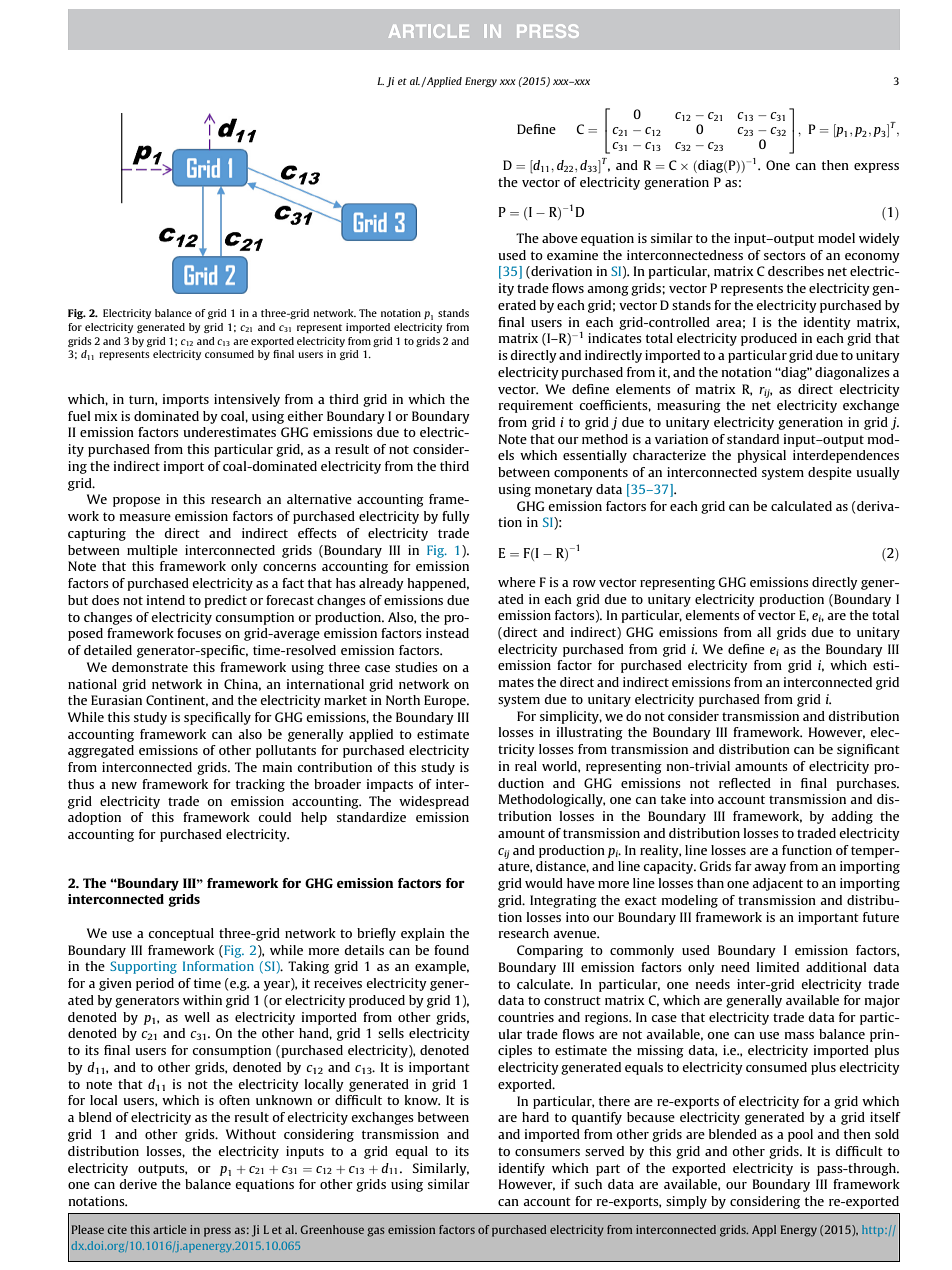 The height and width of the screenshot is (1270, 952). What do you see at coordinates (517, 582) in the screenshot?
I see `where` at bounding box center [517, 582].
